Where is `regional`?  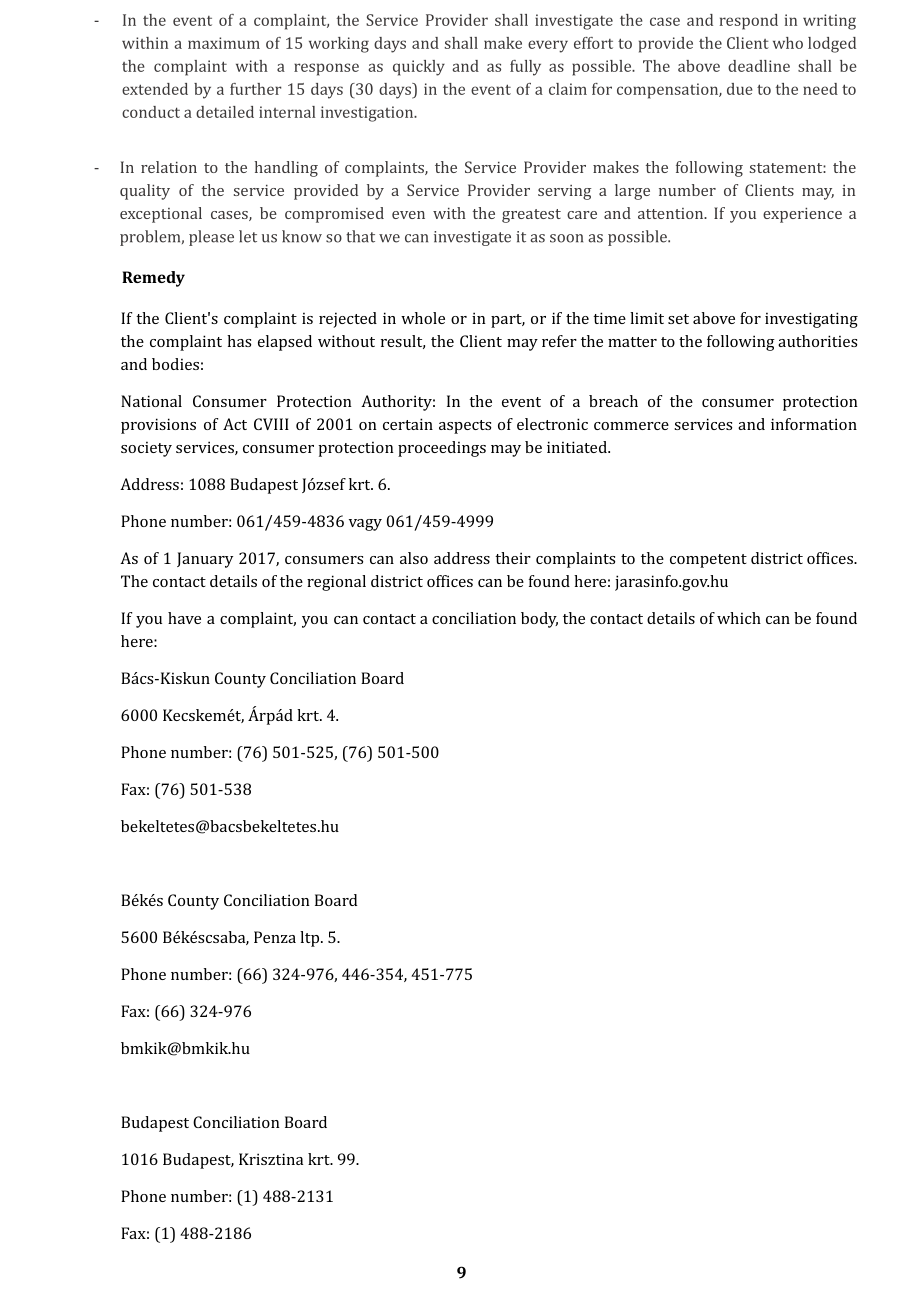 regional is located at coordinates (336, 583).
